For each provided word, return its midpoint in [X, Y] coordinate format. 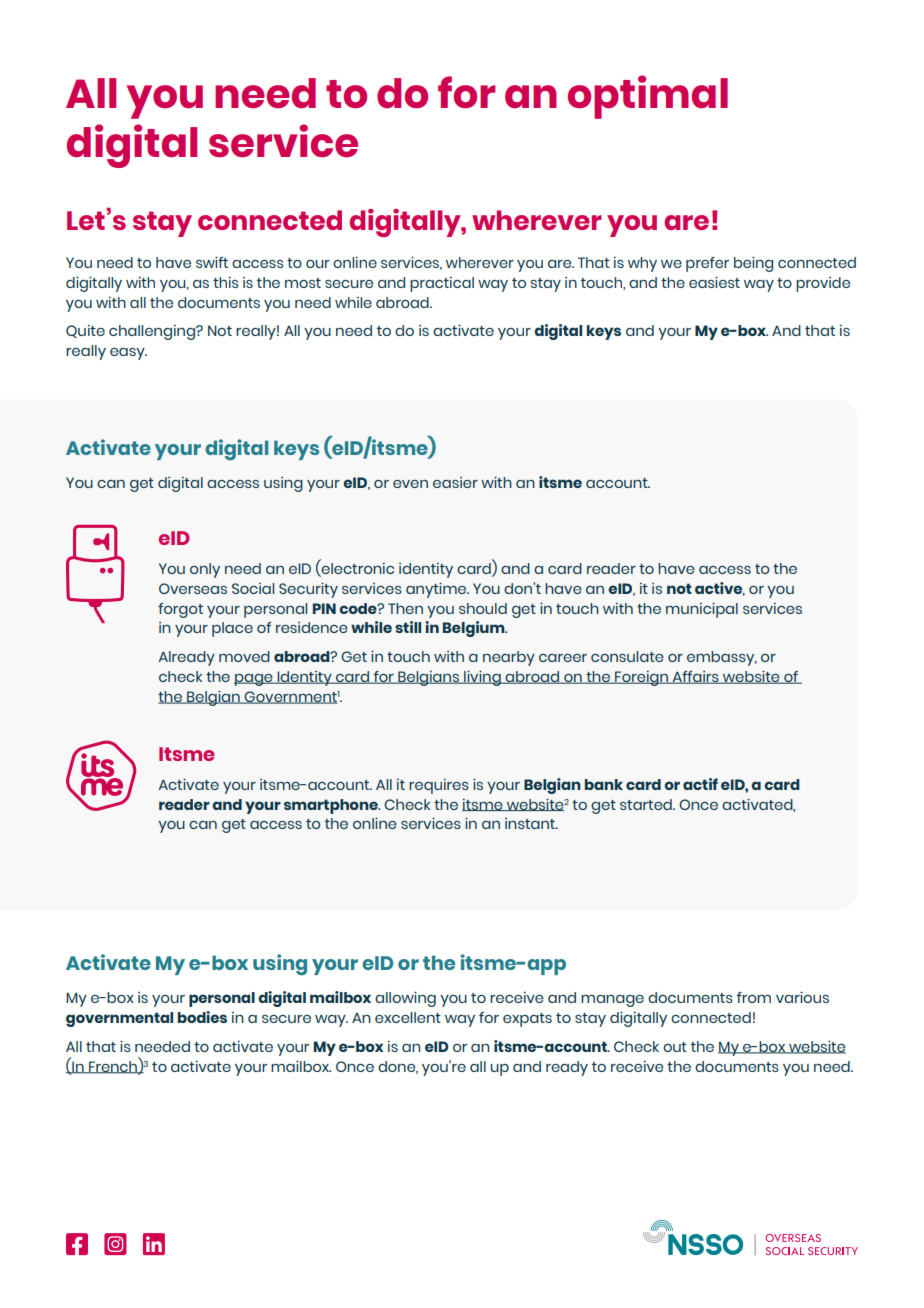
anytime [437, 590]
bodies [202, 1017]
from [754, 997]
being [753, 264]
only [205, 570]
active [720, 589]
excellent [408, 1017]
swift [212, 262]
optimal [648, 97]
